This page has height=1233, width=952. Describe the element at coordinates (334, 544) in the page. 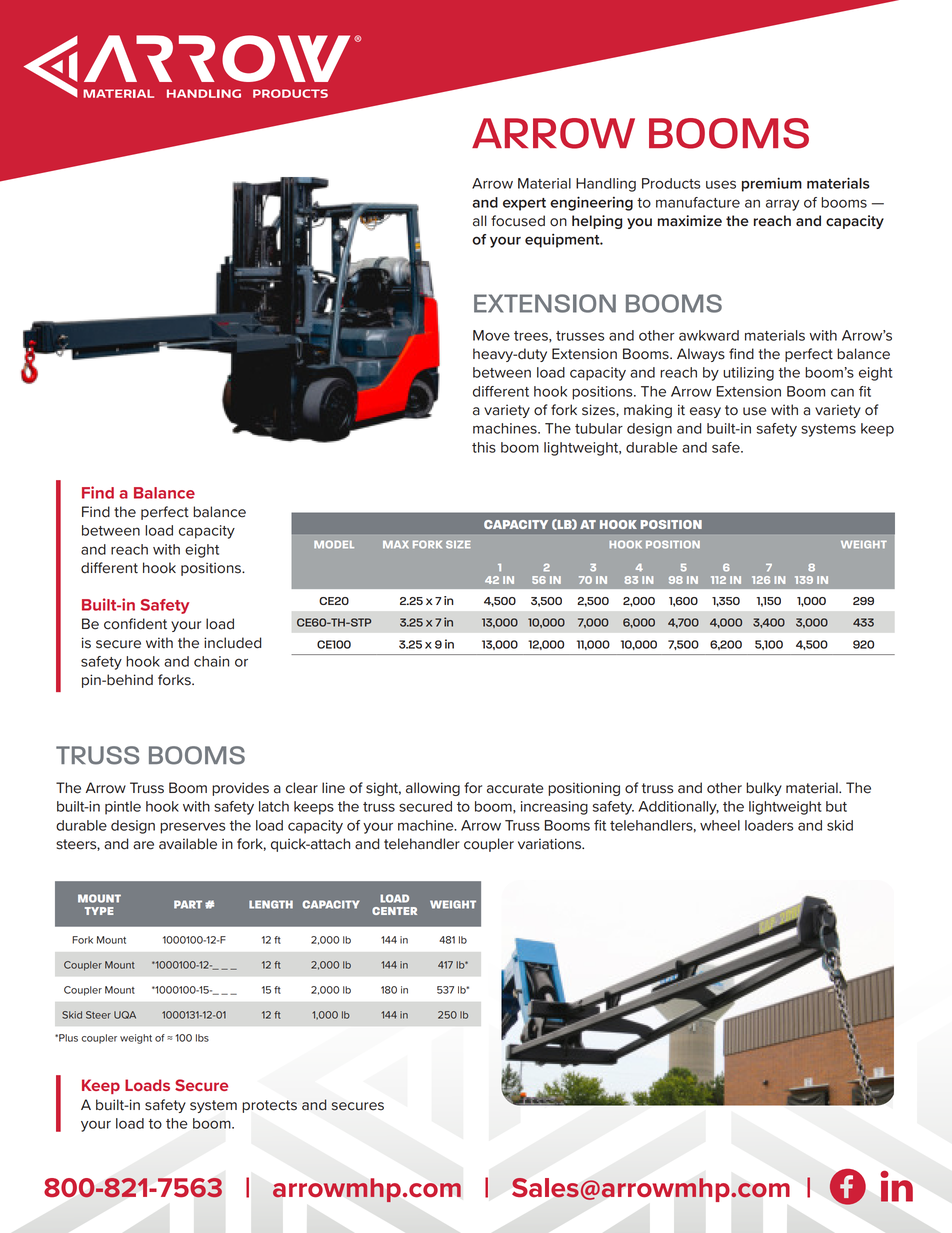

I see `MODEL` at that location.
